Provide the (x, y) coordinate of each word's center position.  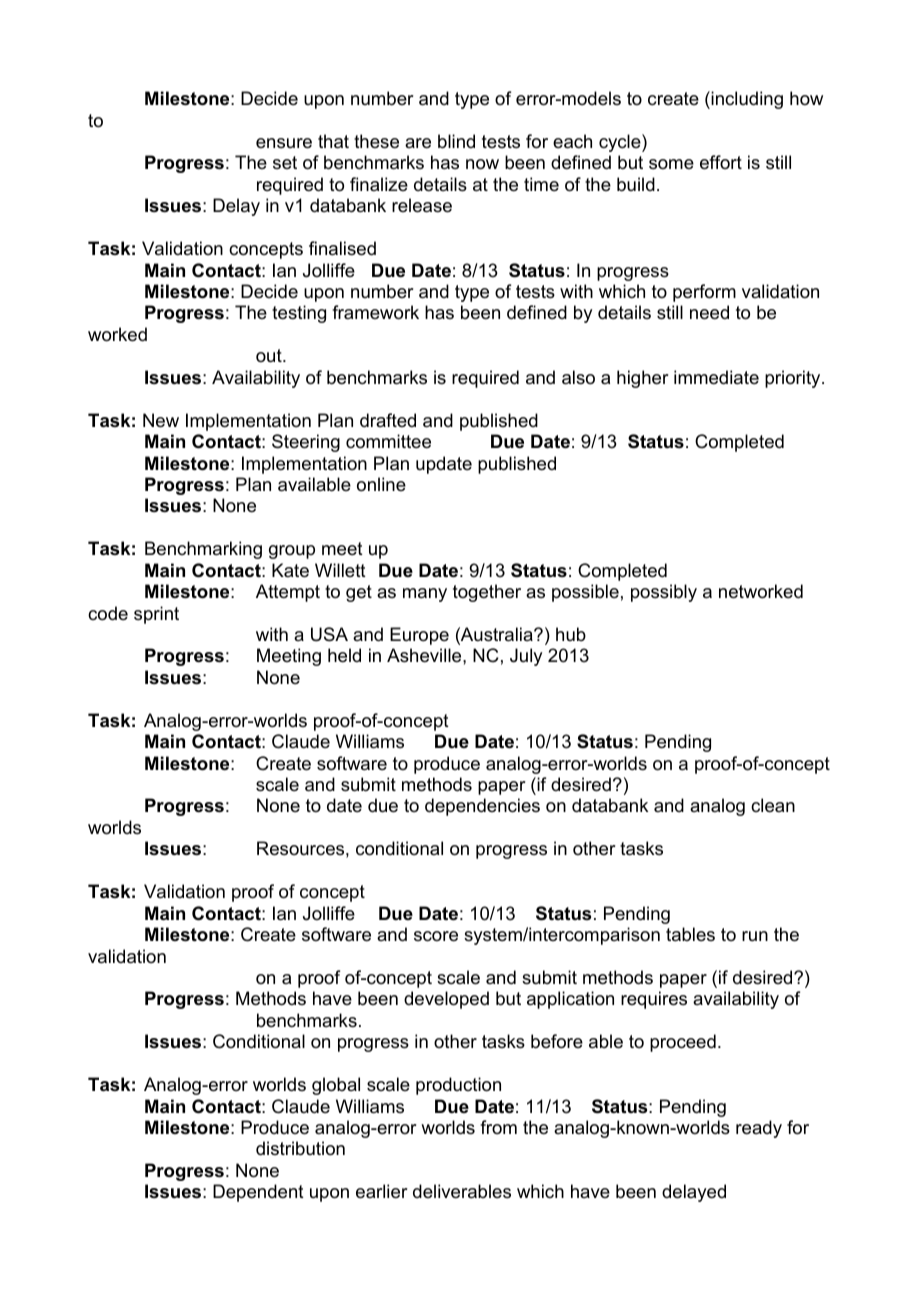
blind (456, 141)
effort (721, 162)
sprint (156, 615)
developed (446, 1000)
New (161, 420)
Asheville (425, 655)
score (436, 936)
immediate (716, 377)
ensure (284, 143)
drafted (388, 420)
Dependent (258, 1193)
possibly (664, 593)
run (755, 936)
